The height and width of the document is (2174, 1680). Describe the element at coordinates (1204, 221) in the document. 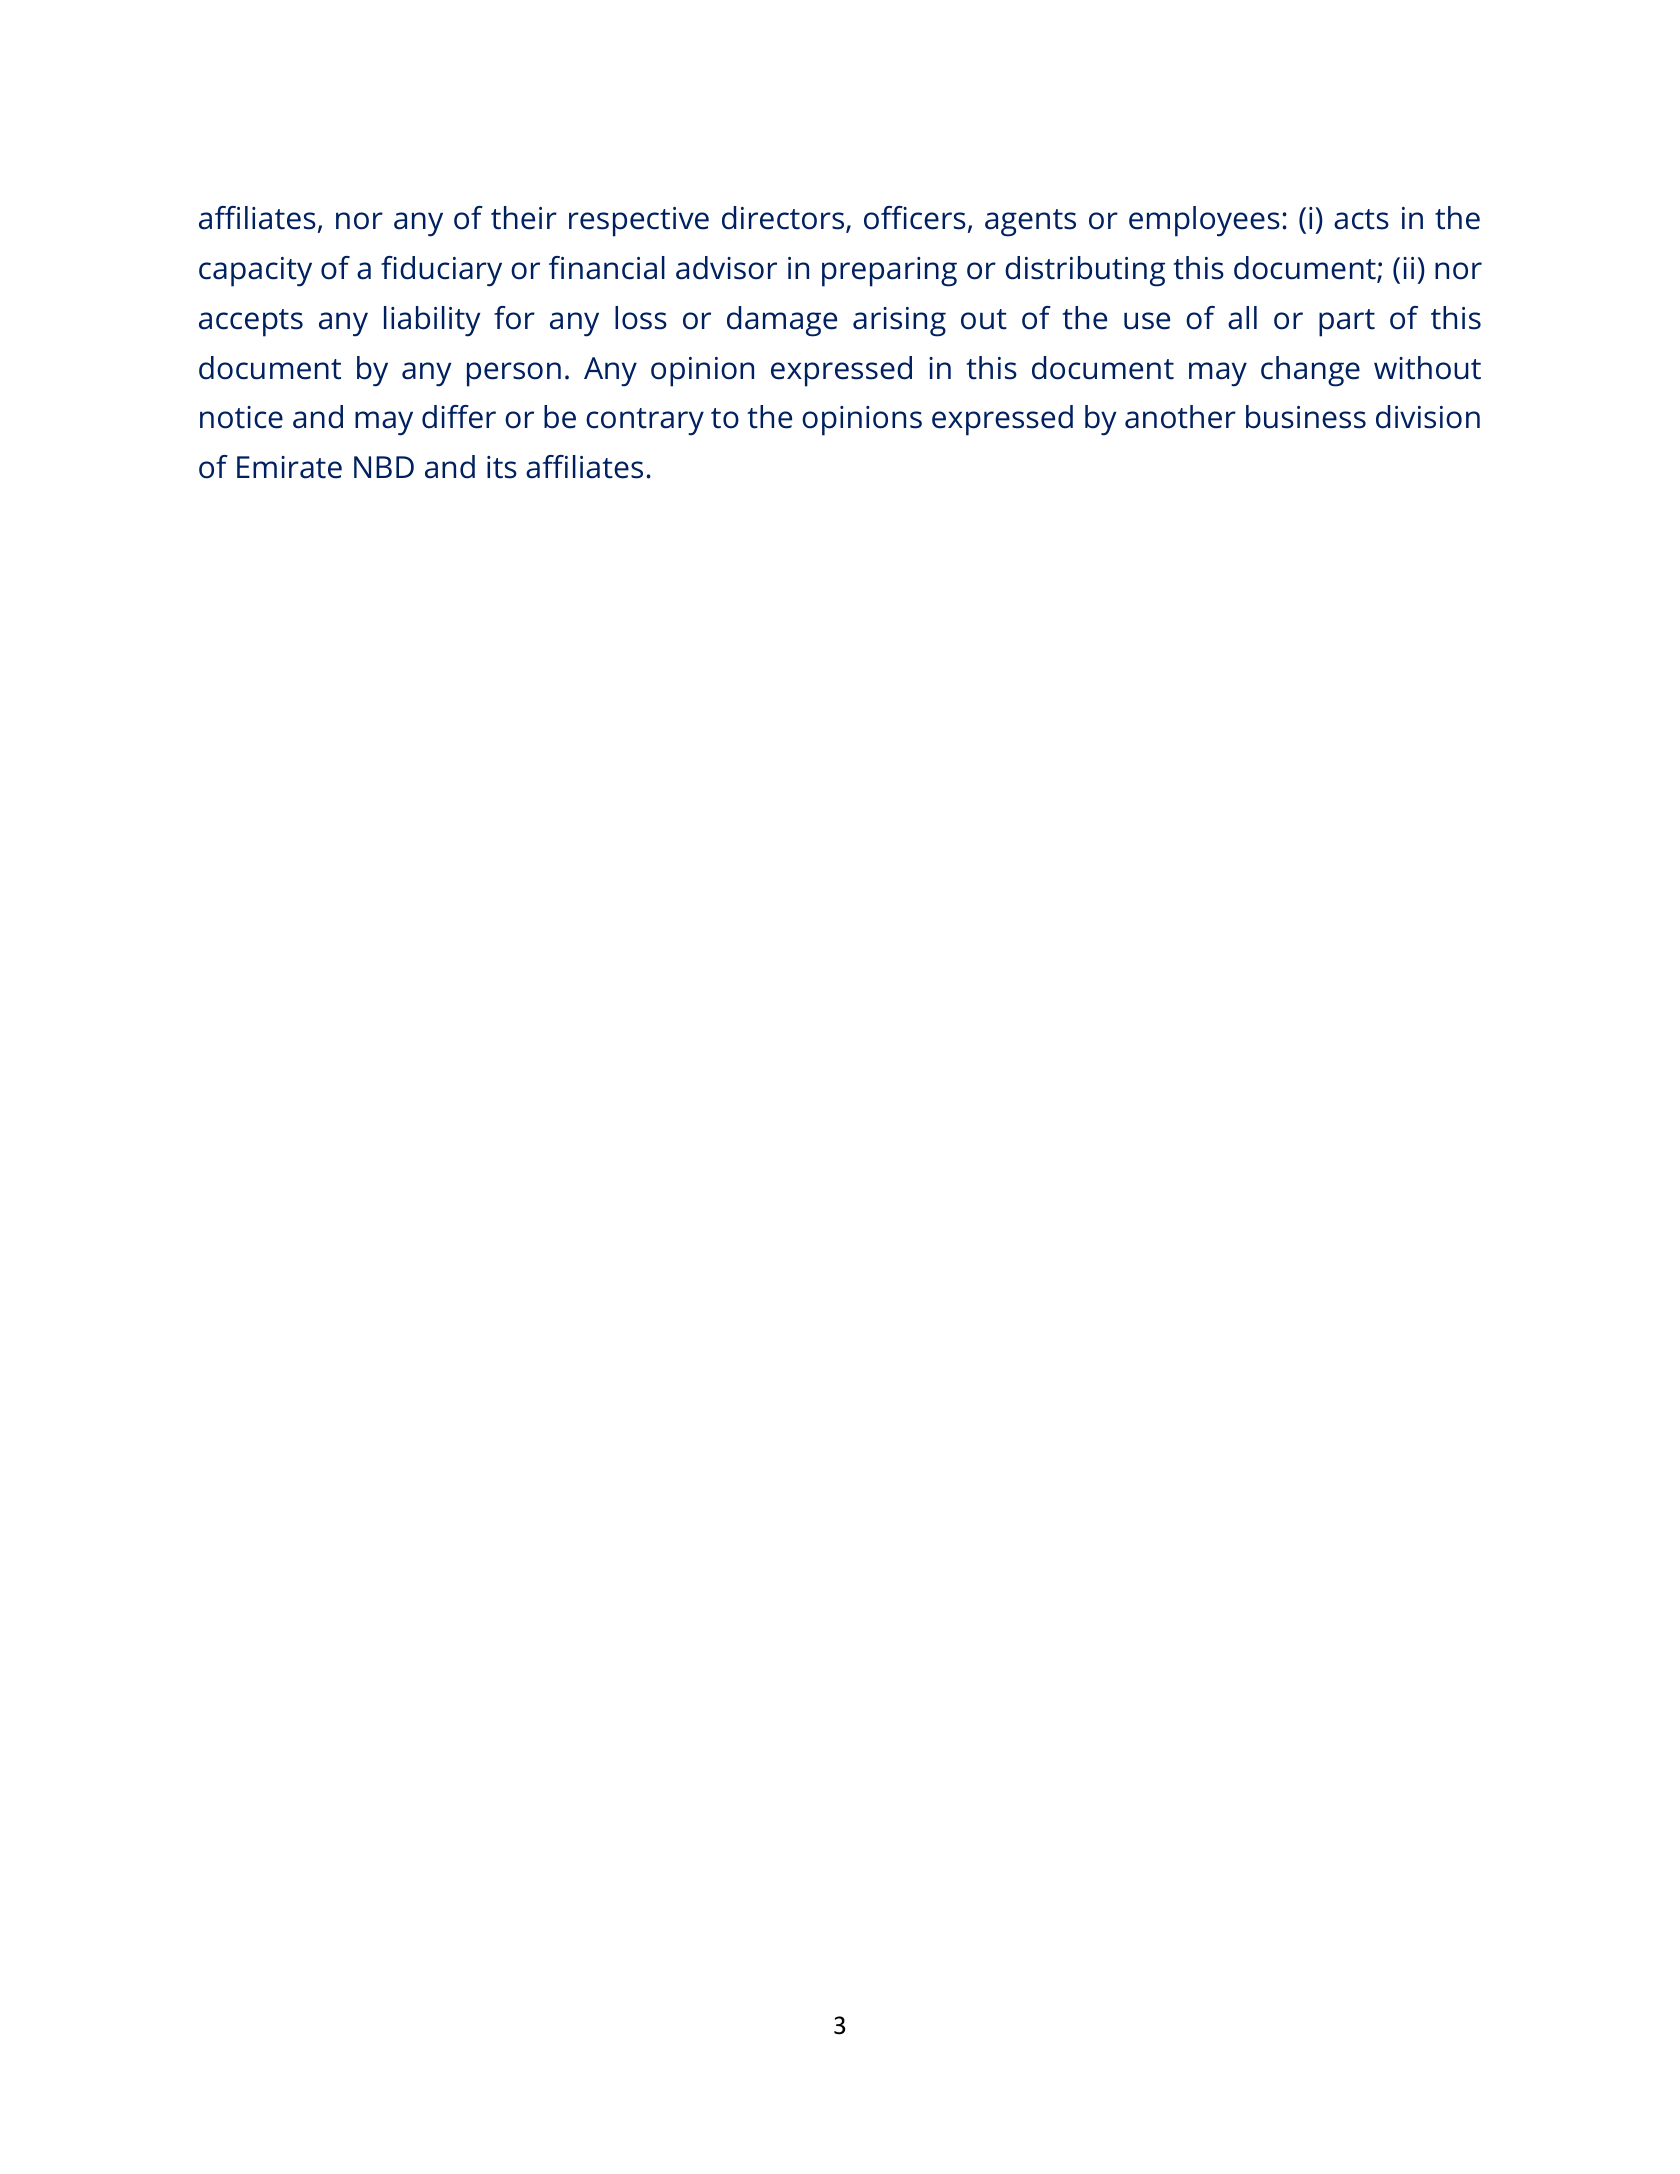

I see `employees` at that location.
